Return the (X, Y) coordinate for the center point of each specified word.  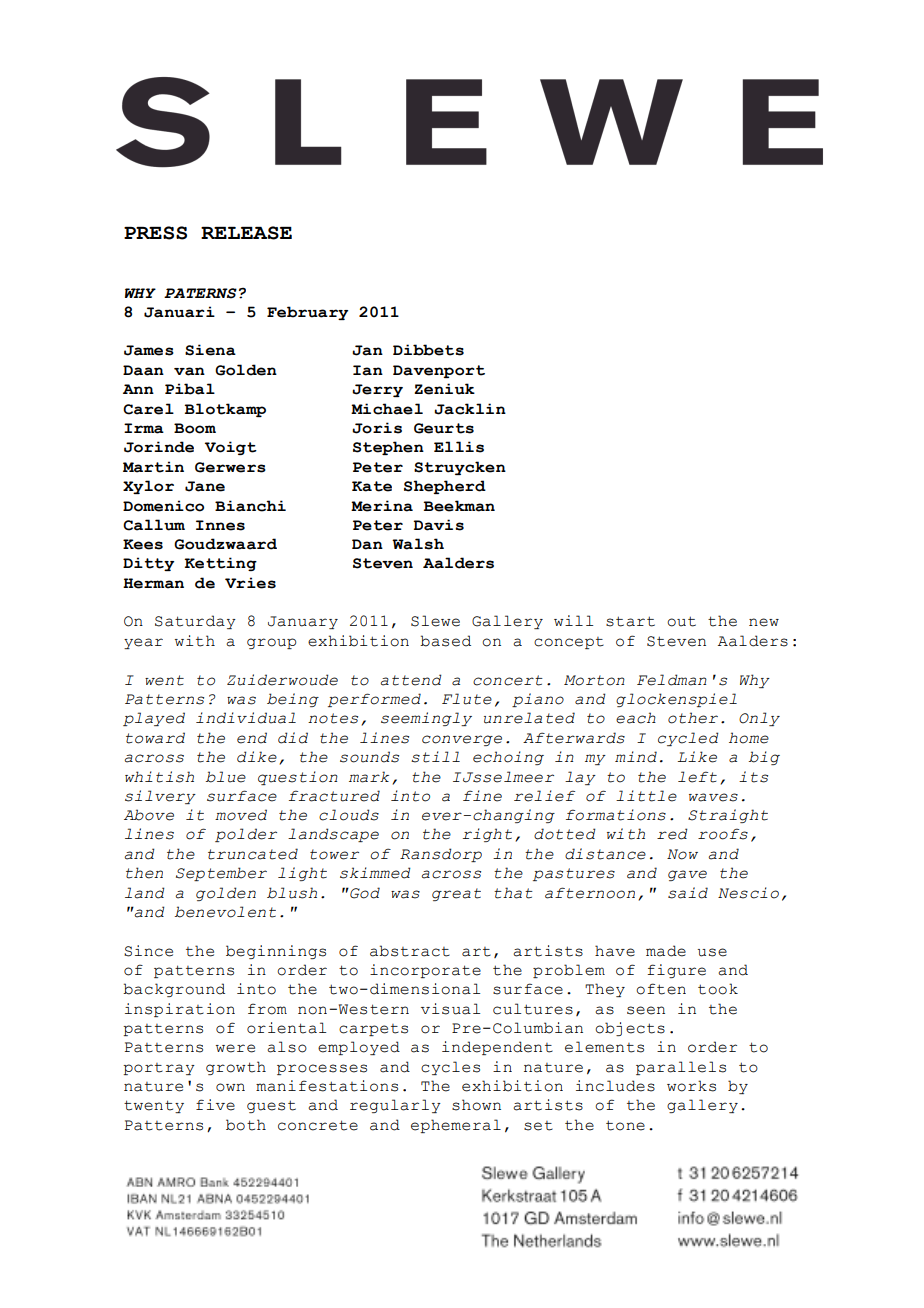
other (693, 718)
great (456, 894)
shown (476, 1105)
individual (246, 718)
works (691, 1086)
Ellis (459, 447)
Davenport (439, 371)
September (221, 874)
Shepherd (445, 487)
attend (411, 680)
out (681, 621)
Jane (205, 486)
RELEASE (246, 233)
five (215, 1105)
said (688, 893)
